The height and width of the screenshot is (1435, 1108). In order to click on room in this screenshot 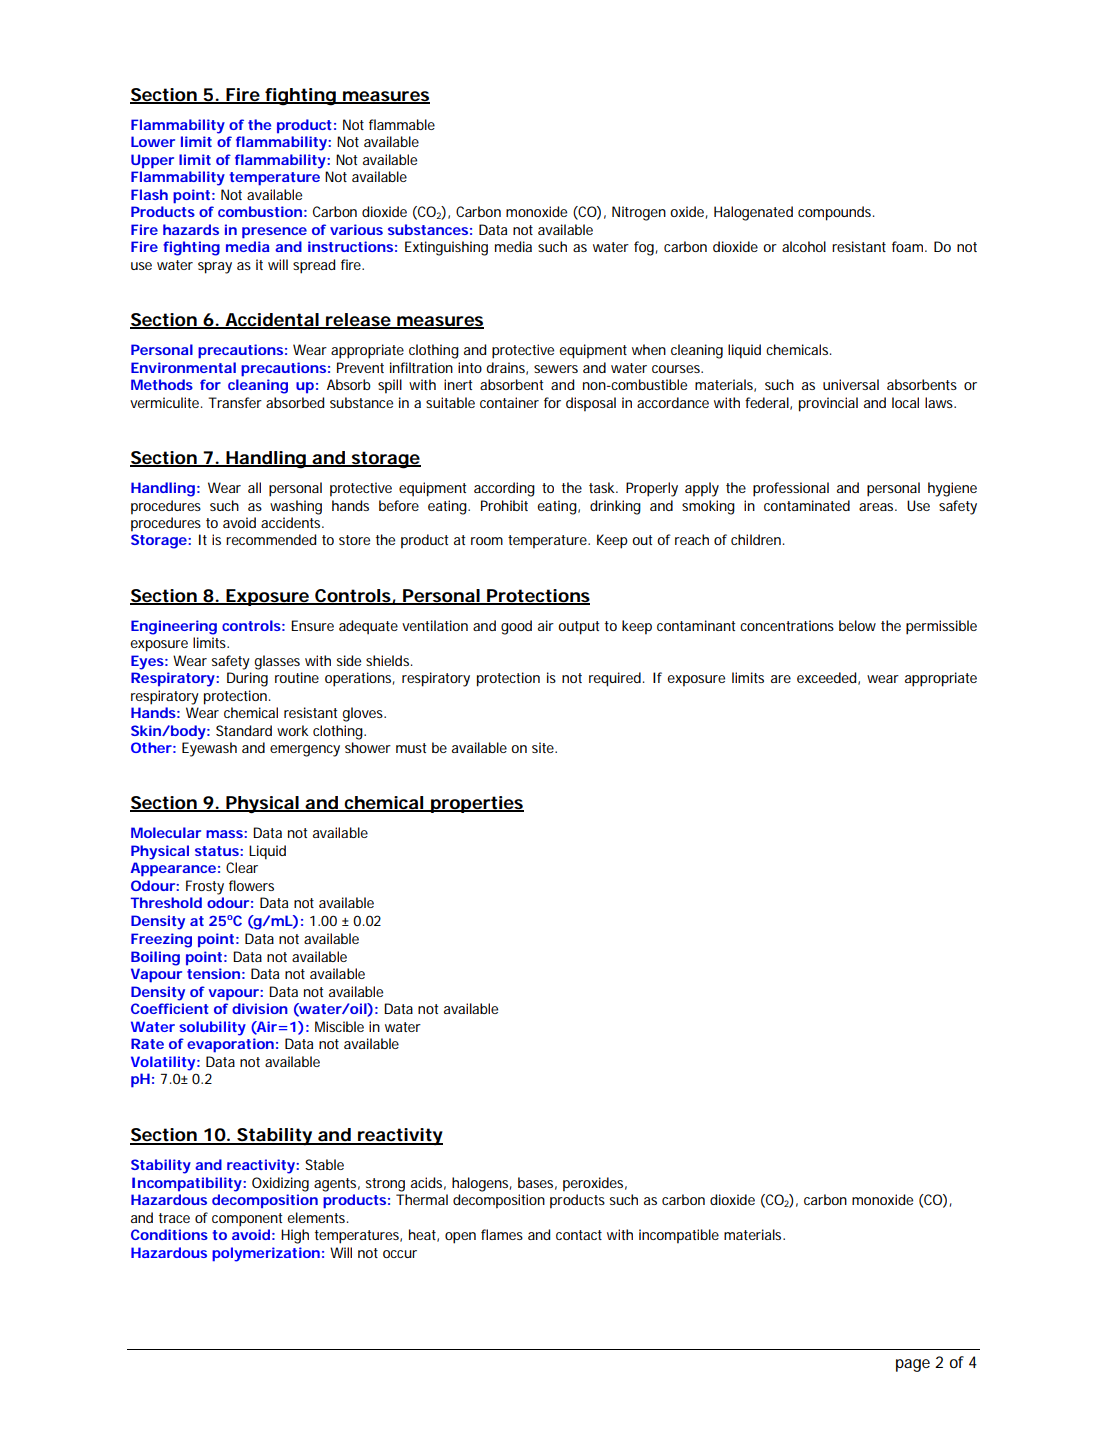, I will do `click(487, 541)`.
